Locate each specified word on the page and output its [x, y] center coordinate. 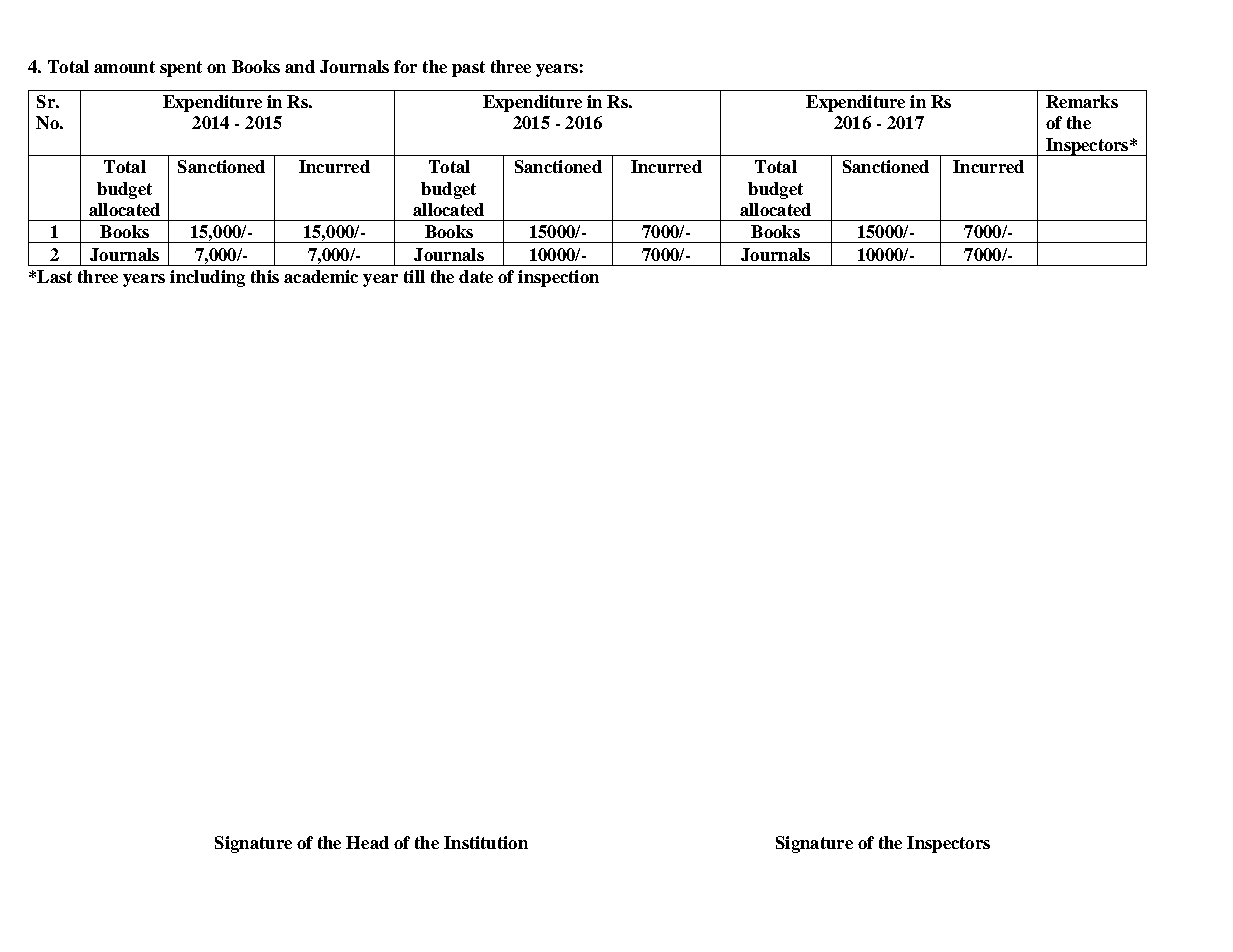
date [476, 276]
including [207, 278]
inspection [558, 278]
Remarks [1082, 101]
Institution [486, 842]
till [414, 276]
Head [367, 842]
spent [181, 69]
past [468, 69]
